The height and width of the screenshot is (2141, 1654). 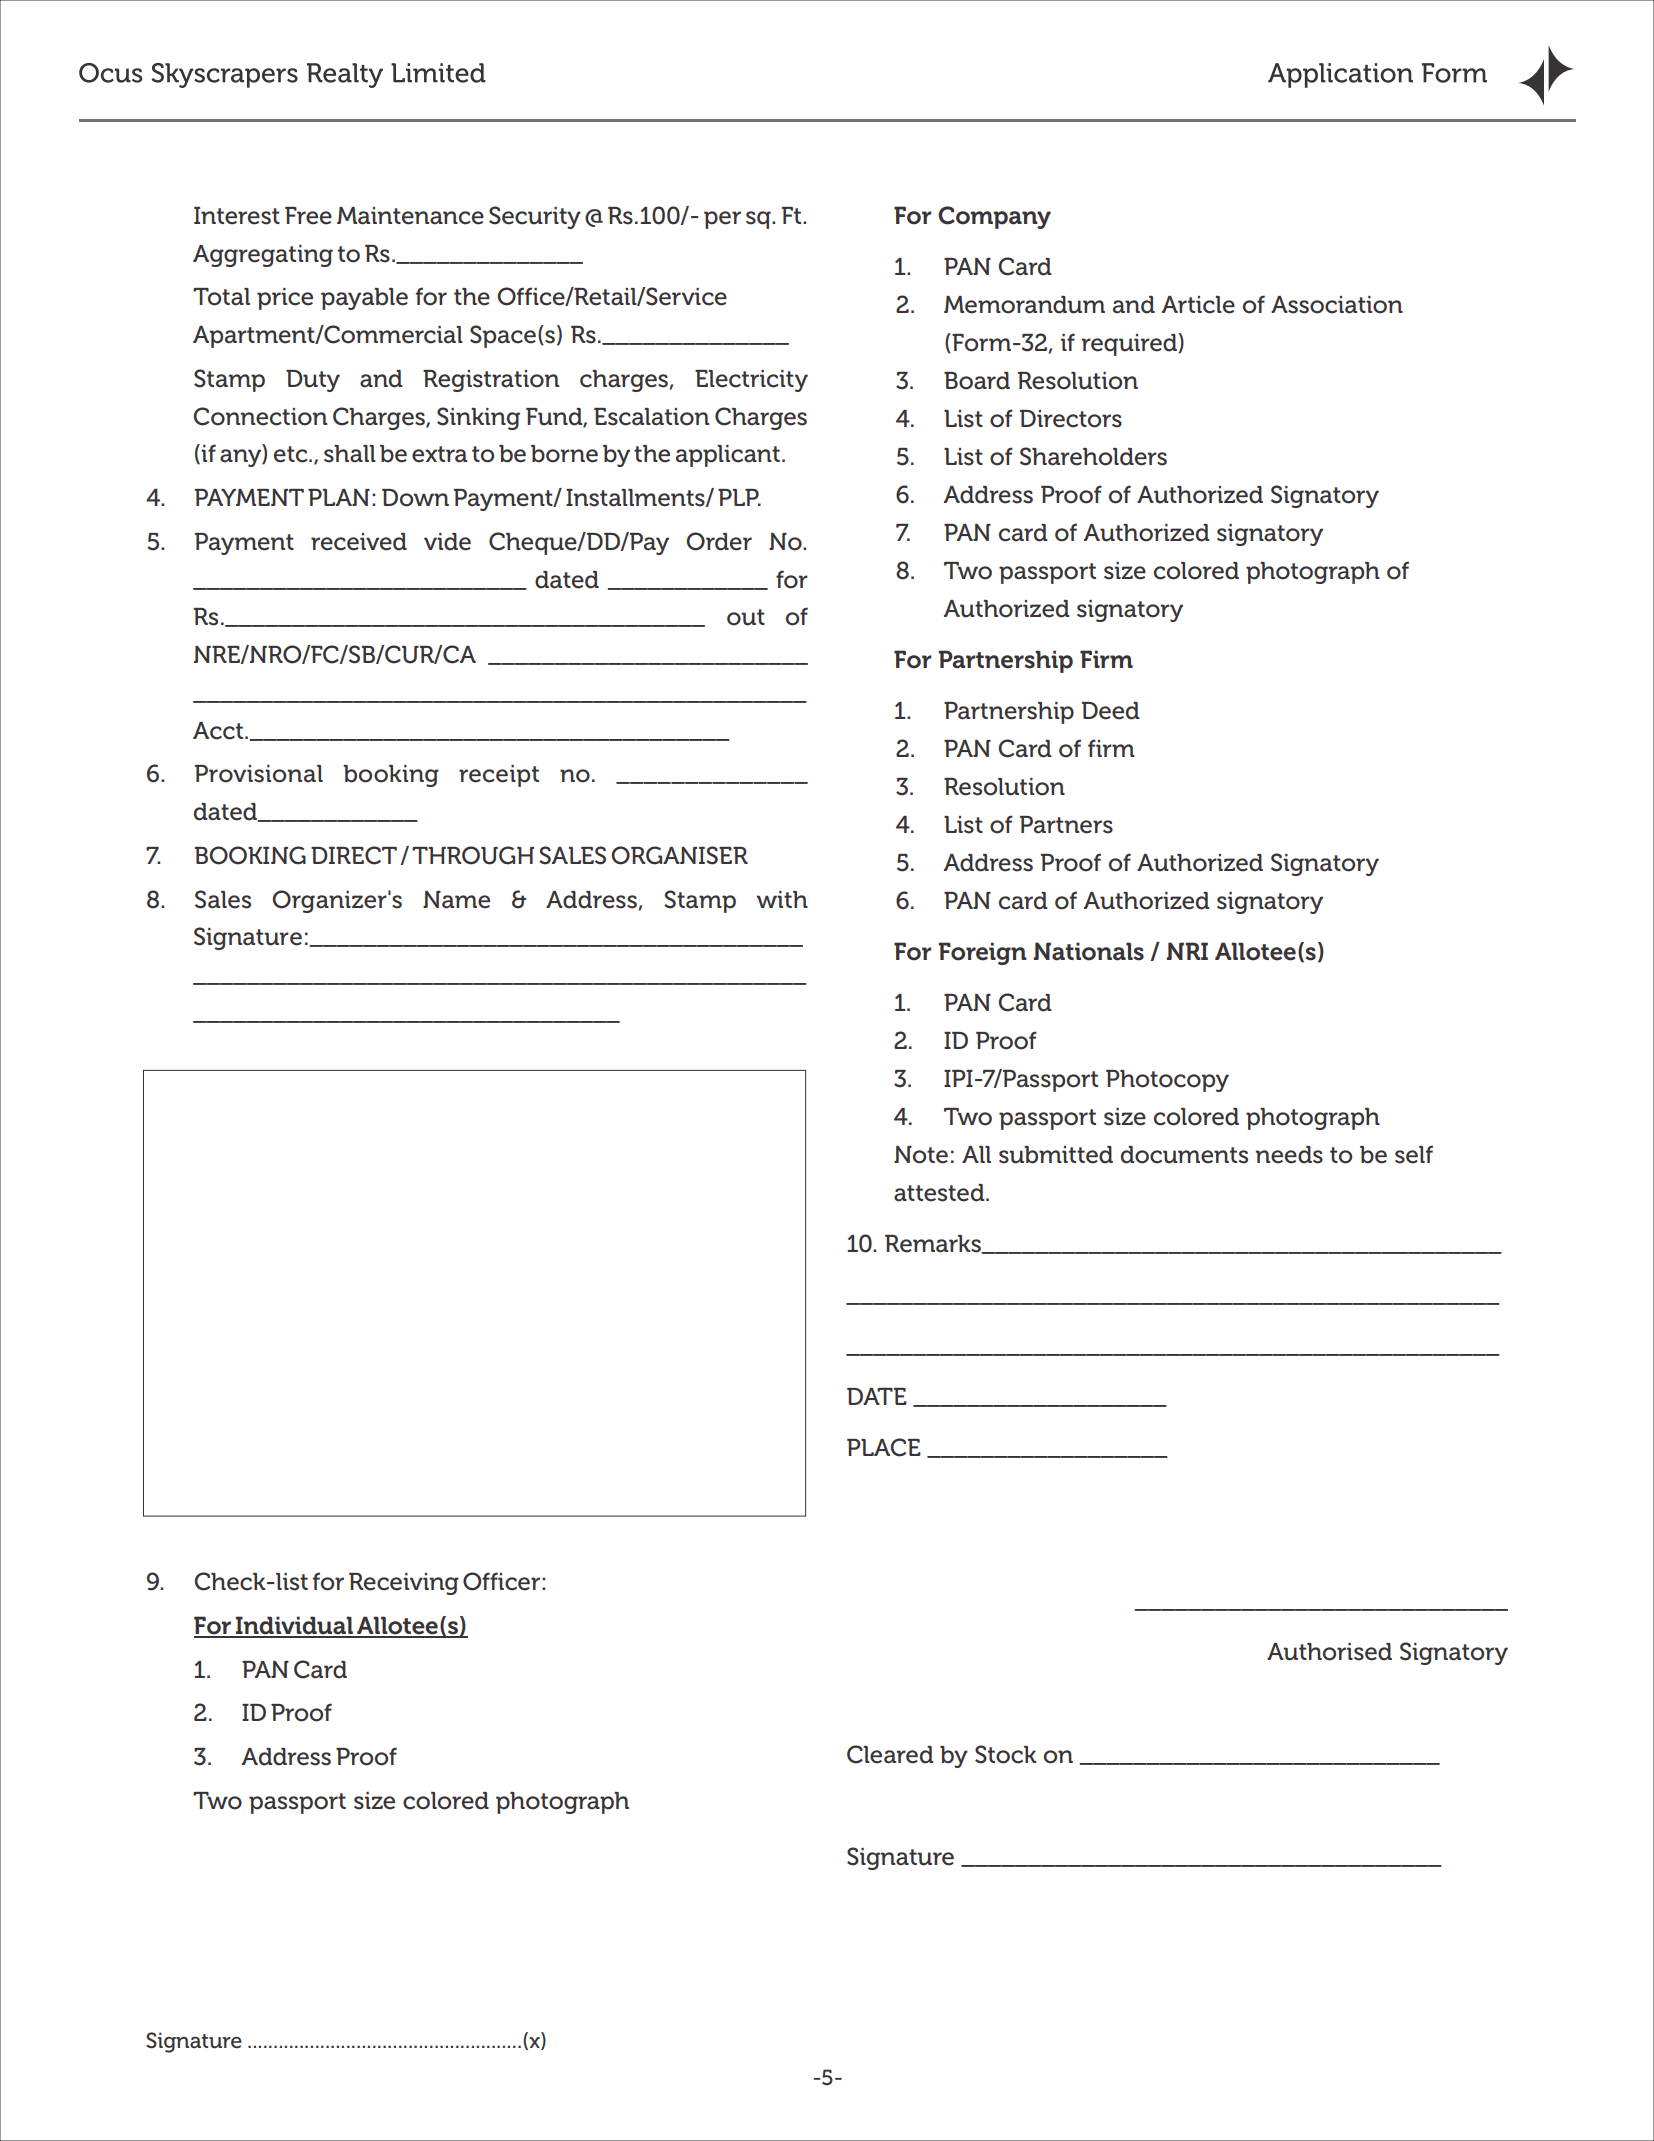 What do you see at coordinates (940, 1193) in the screenshot?
I see `attested` at bounding box center [940, 1193].
